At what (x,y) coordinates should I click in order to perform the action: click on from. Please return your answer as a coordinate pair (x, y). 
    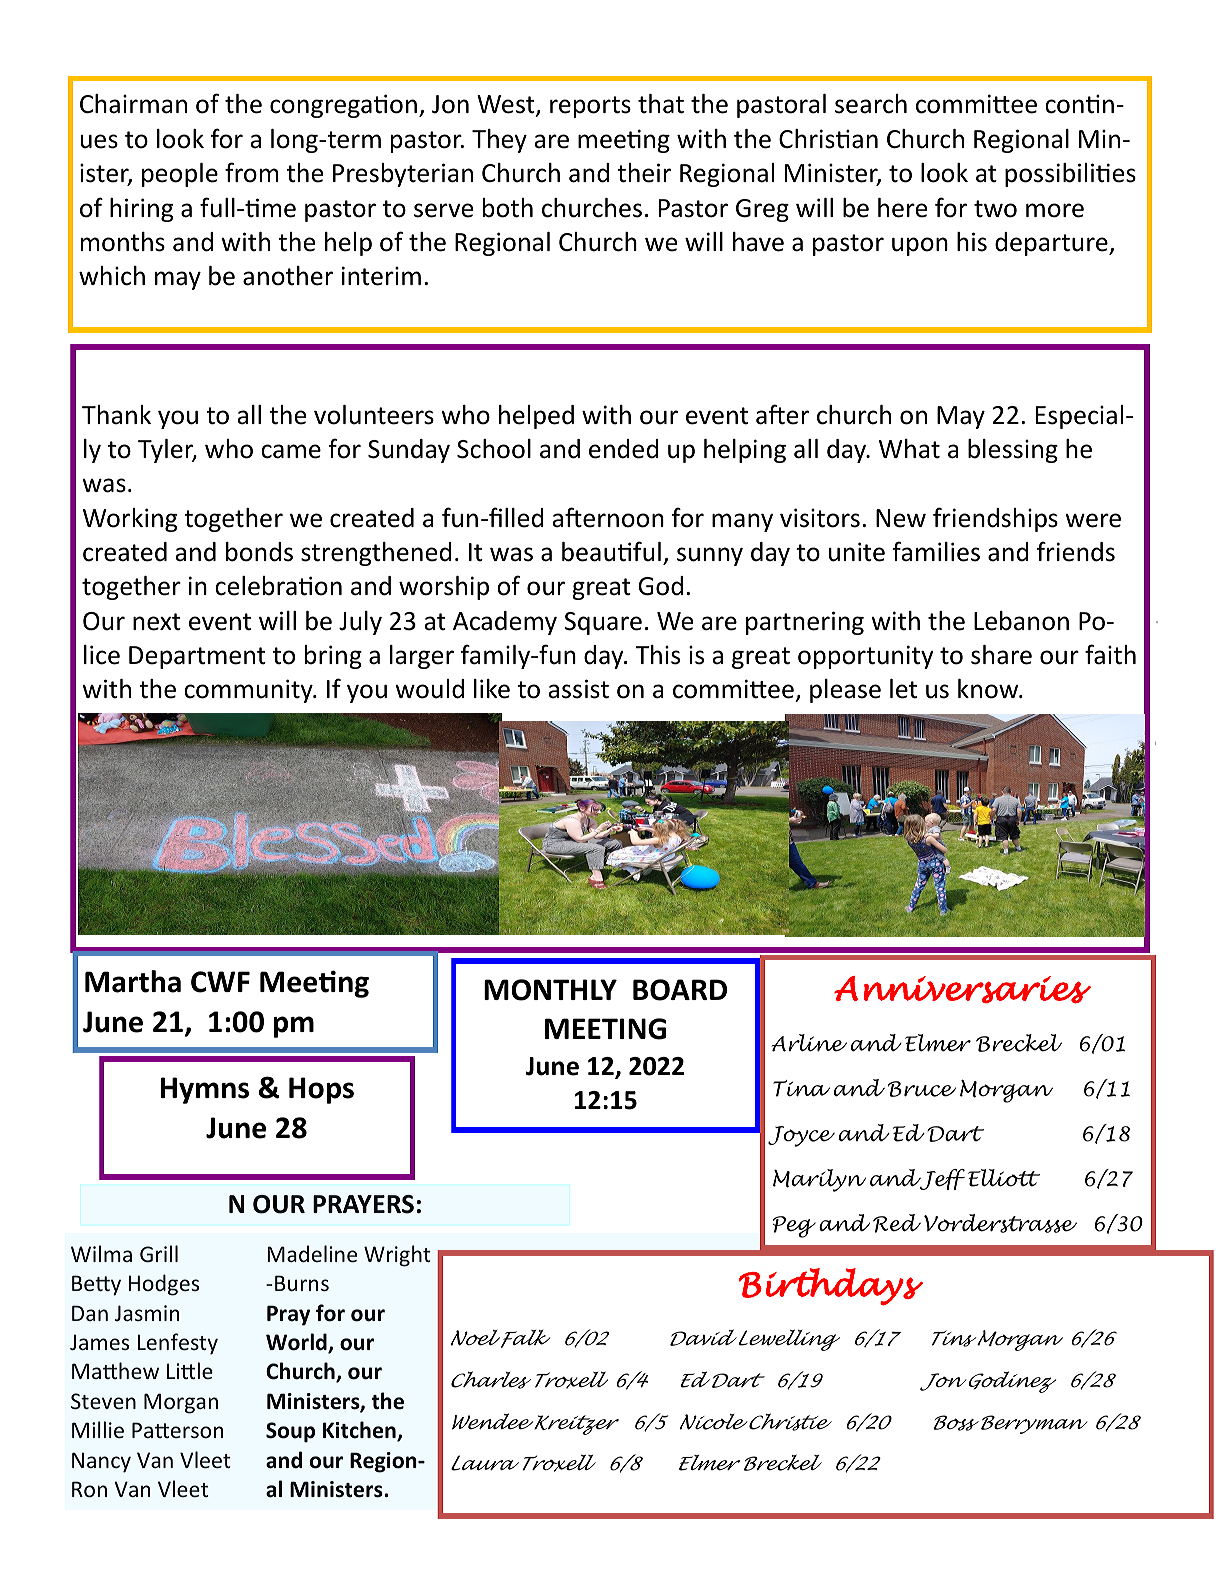
    Looking at the image, I should click on (252, 172).
